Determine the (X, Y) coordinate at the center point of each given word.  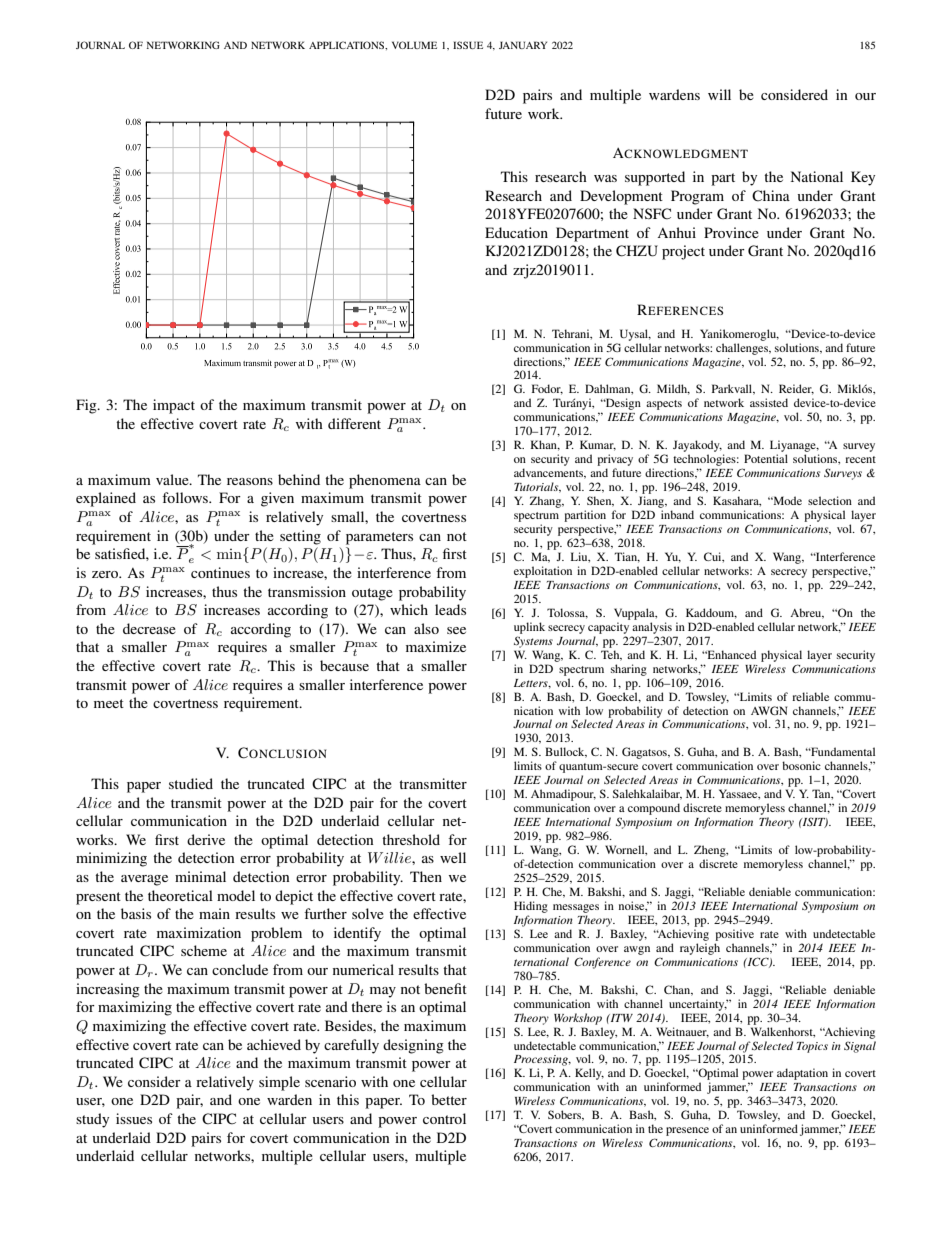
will (719, 94)
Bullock (566, 752)
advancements (550, 473)
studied (191, 783)
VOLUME (414, 45)
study (92, 1120)
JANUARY (523, 45)
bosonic (801, 765)
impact (174, 406)
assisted (769, 402)
